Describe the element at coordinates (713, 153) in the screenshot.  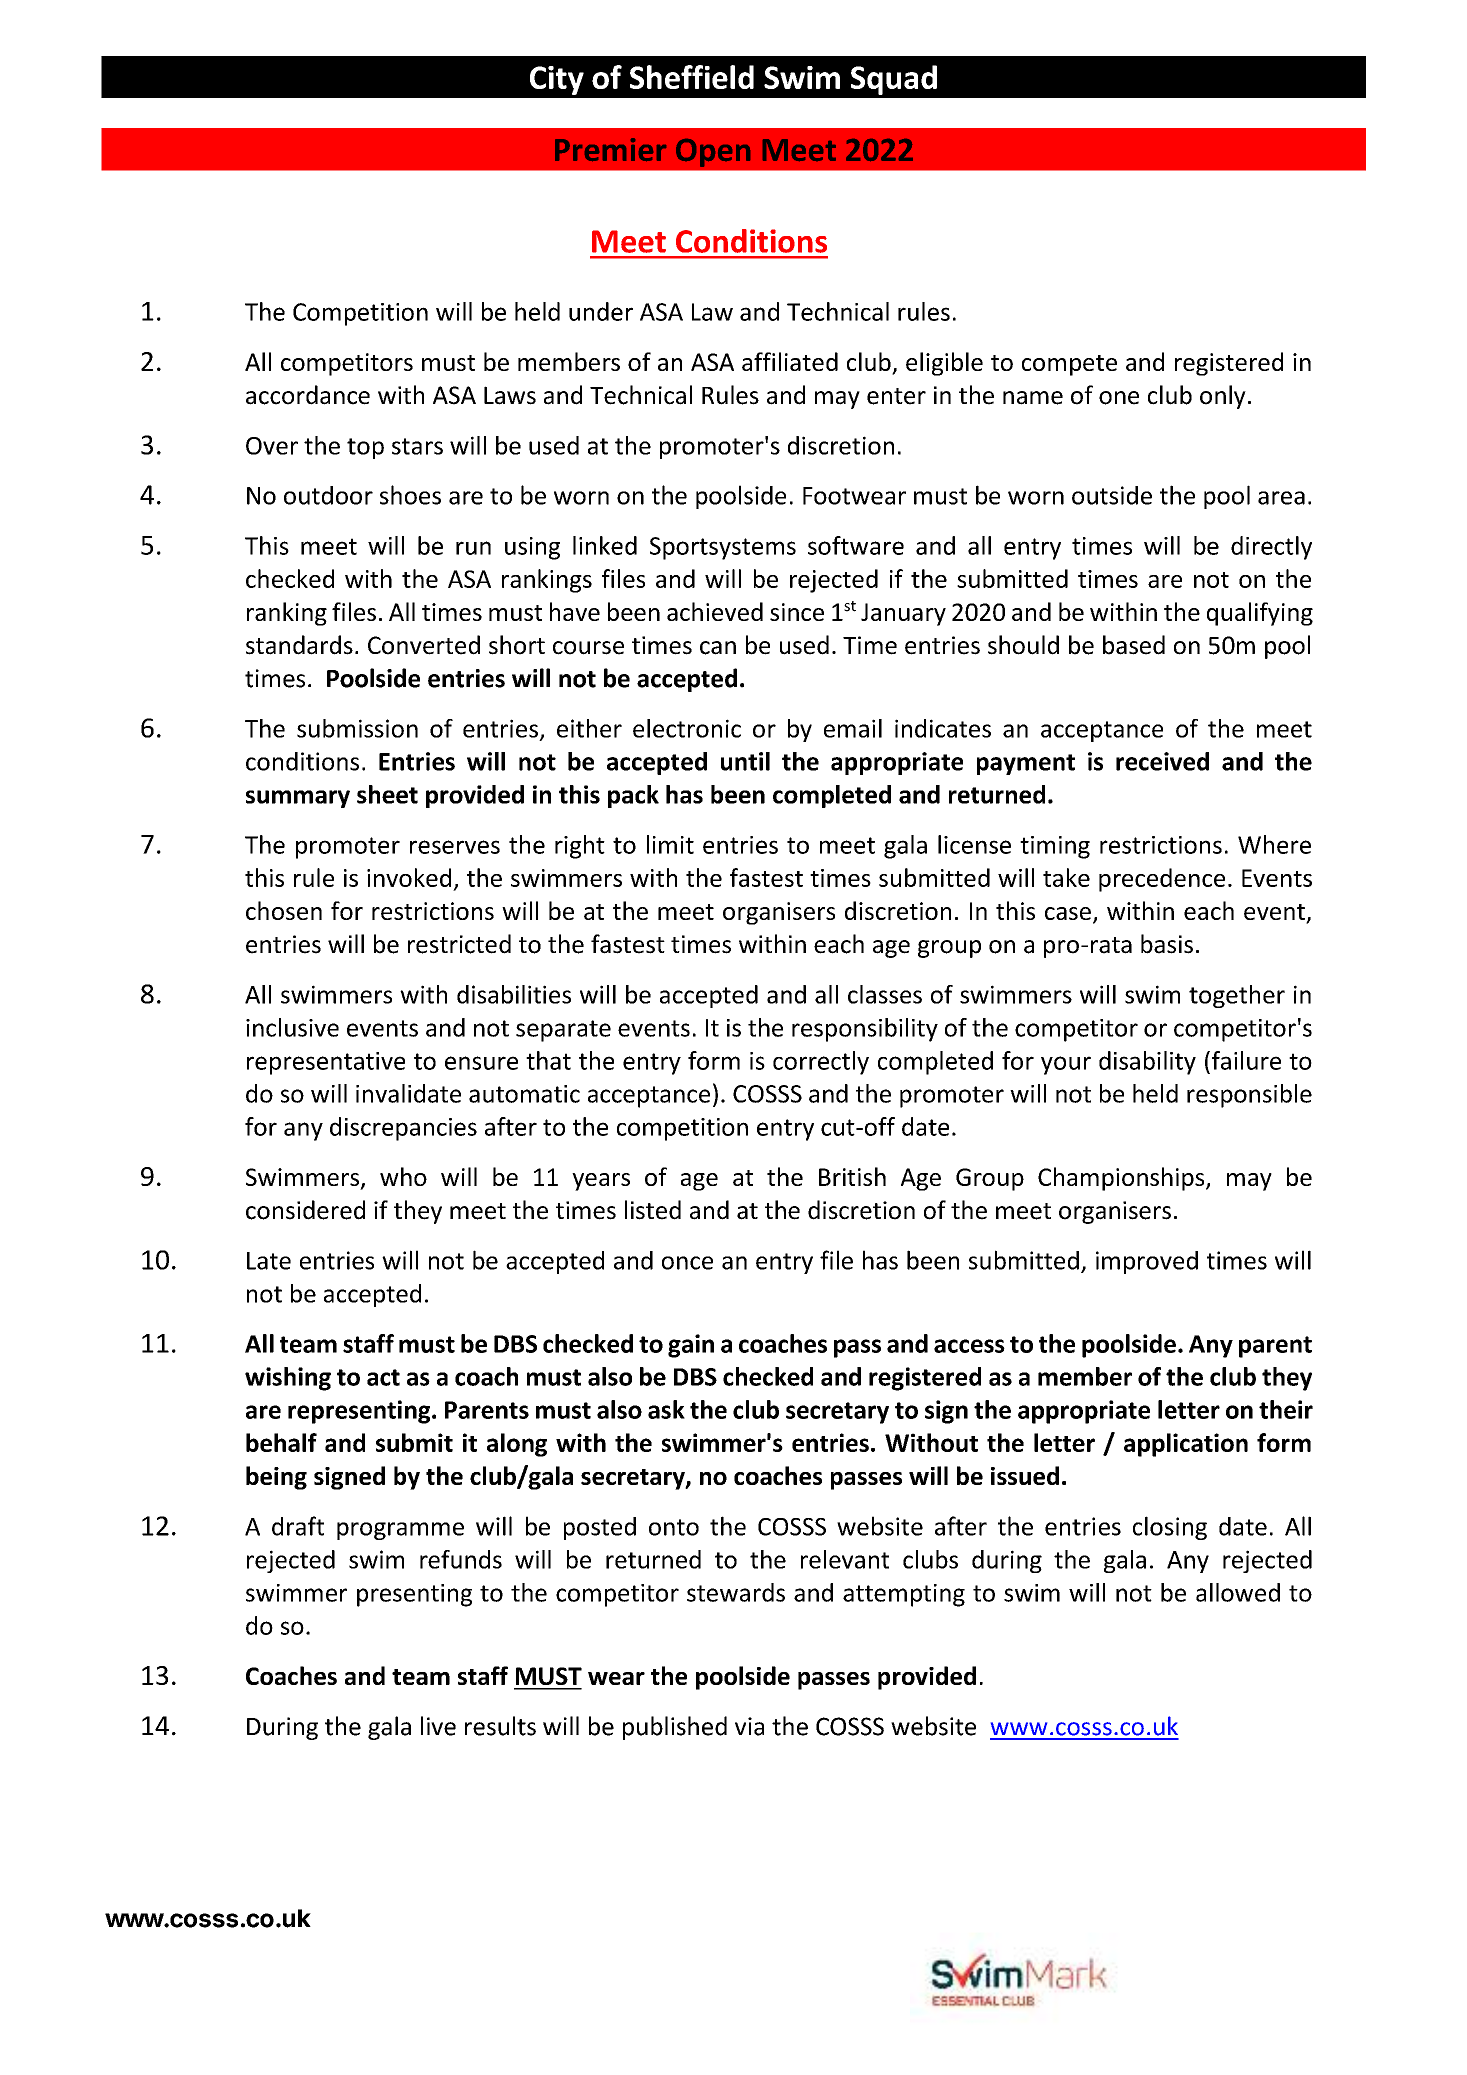
I see `Open` at that location.
